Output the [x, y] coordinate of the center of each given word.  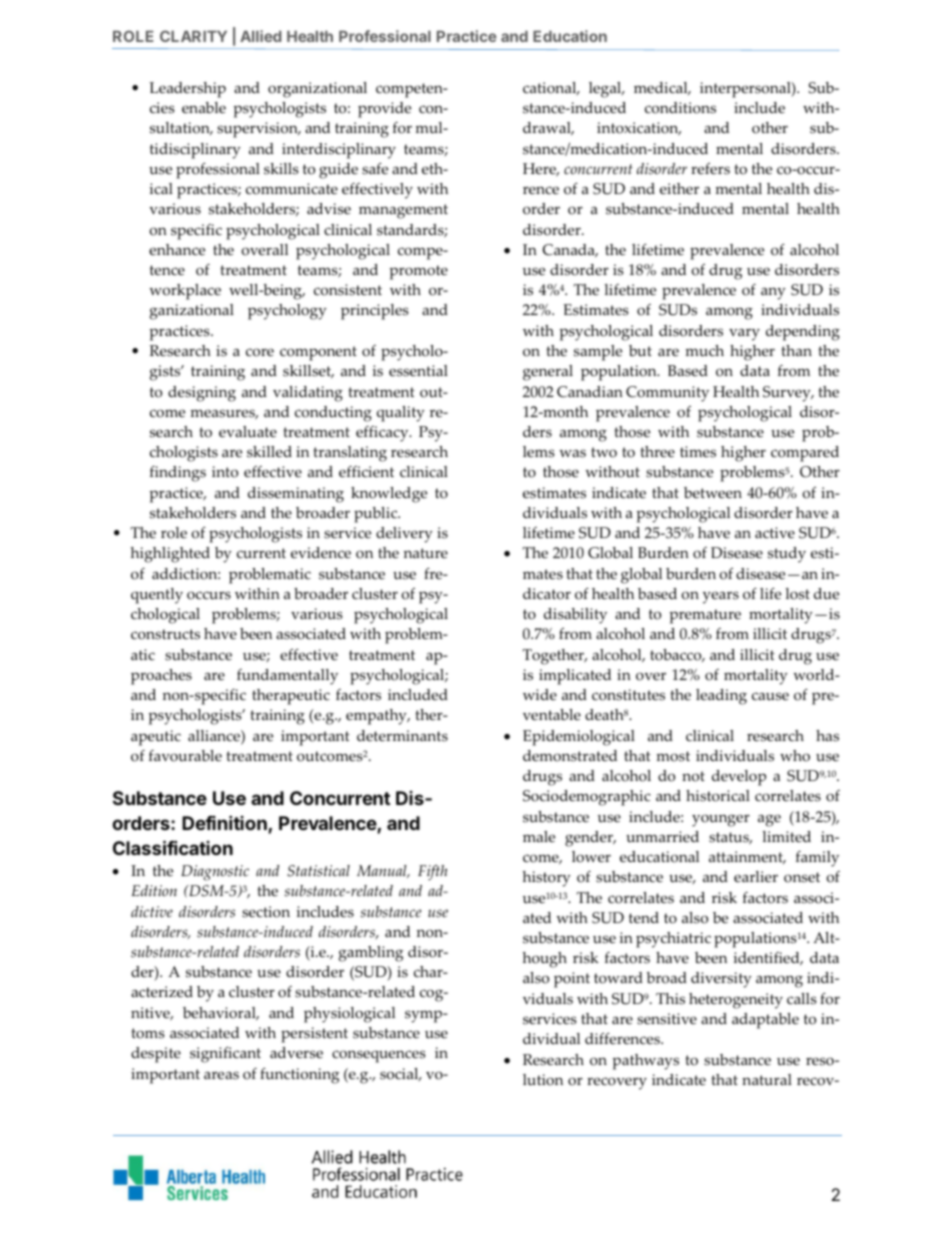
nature [426, 553]
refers [710, 169]
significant [225, 1055]
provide [384, 110]
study [787, 555]
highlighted [170, 555]
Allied [261, 36]
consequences [379, 1056]
